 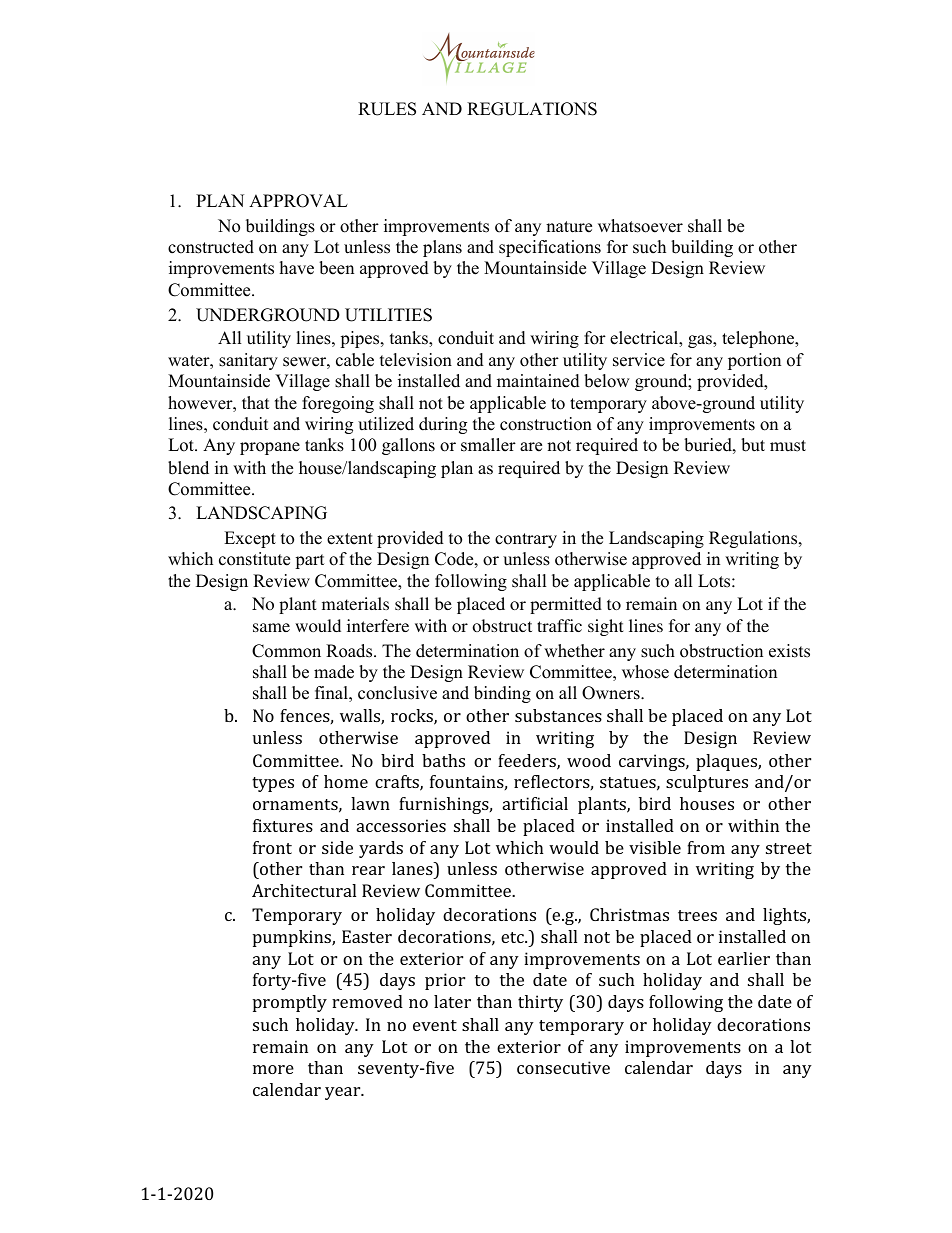 I want to click on consecutive, so click(x=563, y=1067).
